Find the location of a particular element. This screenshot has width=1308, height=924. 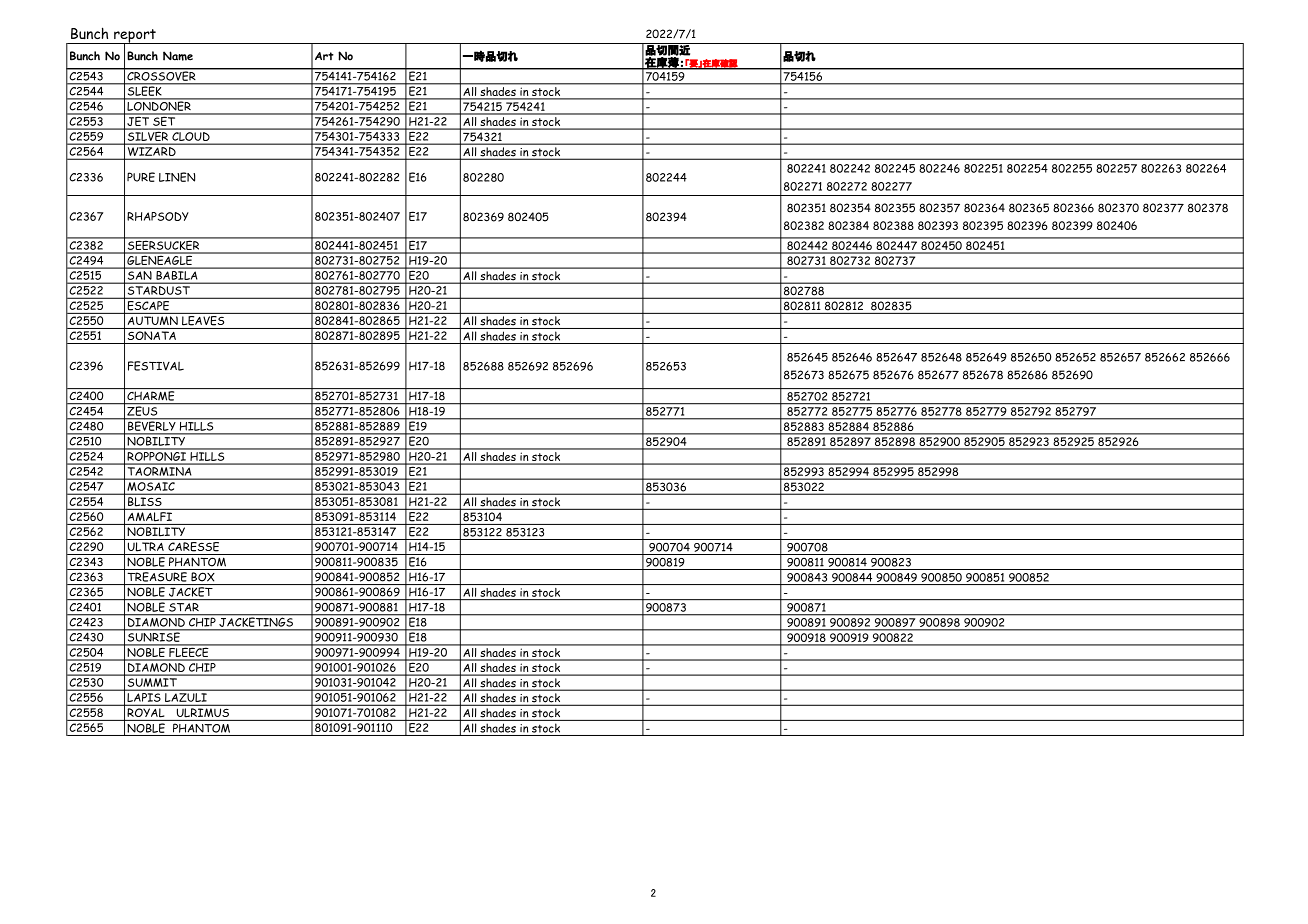

FESTIVAL is located at coordinates (156, 366).
